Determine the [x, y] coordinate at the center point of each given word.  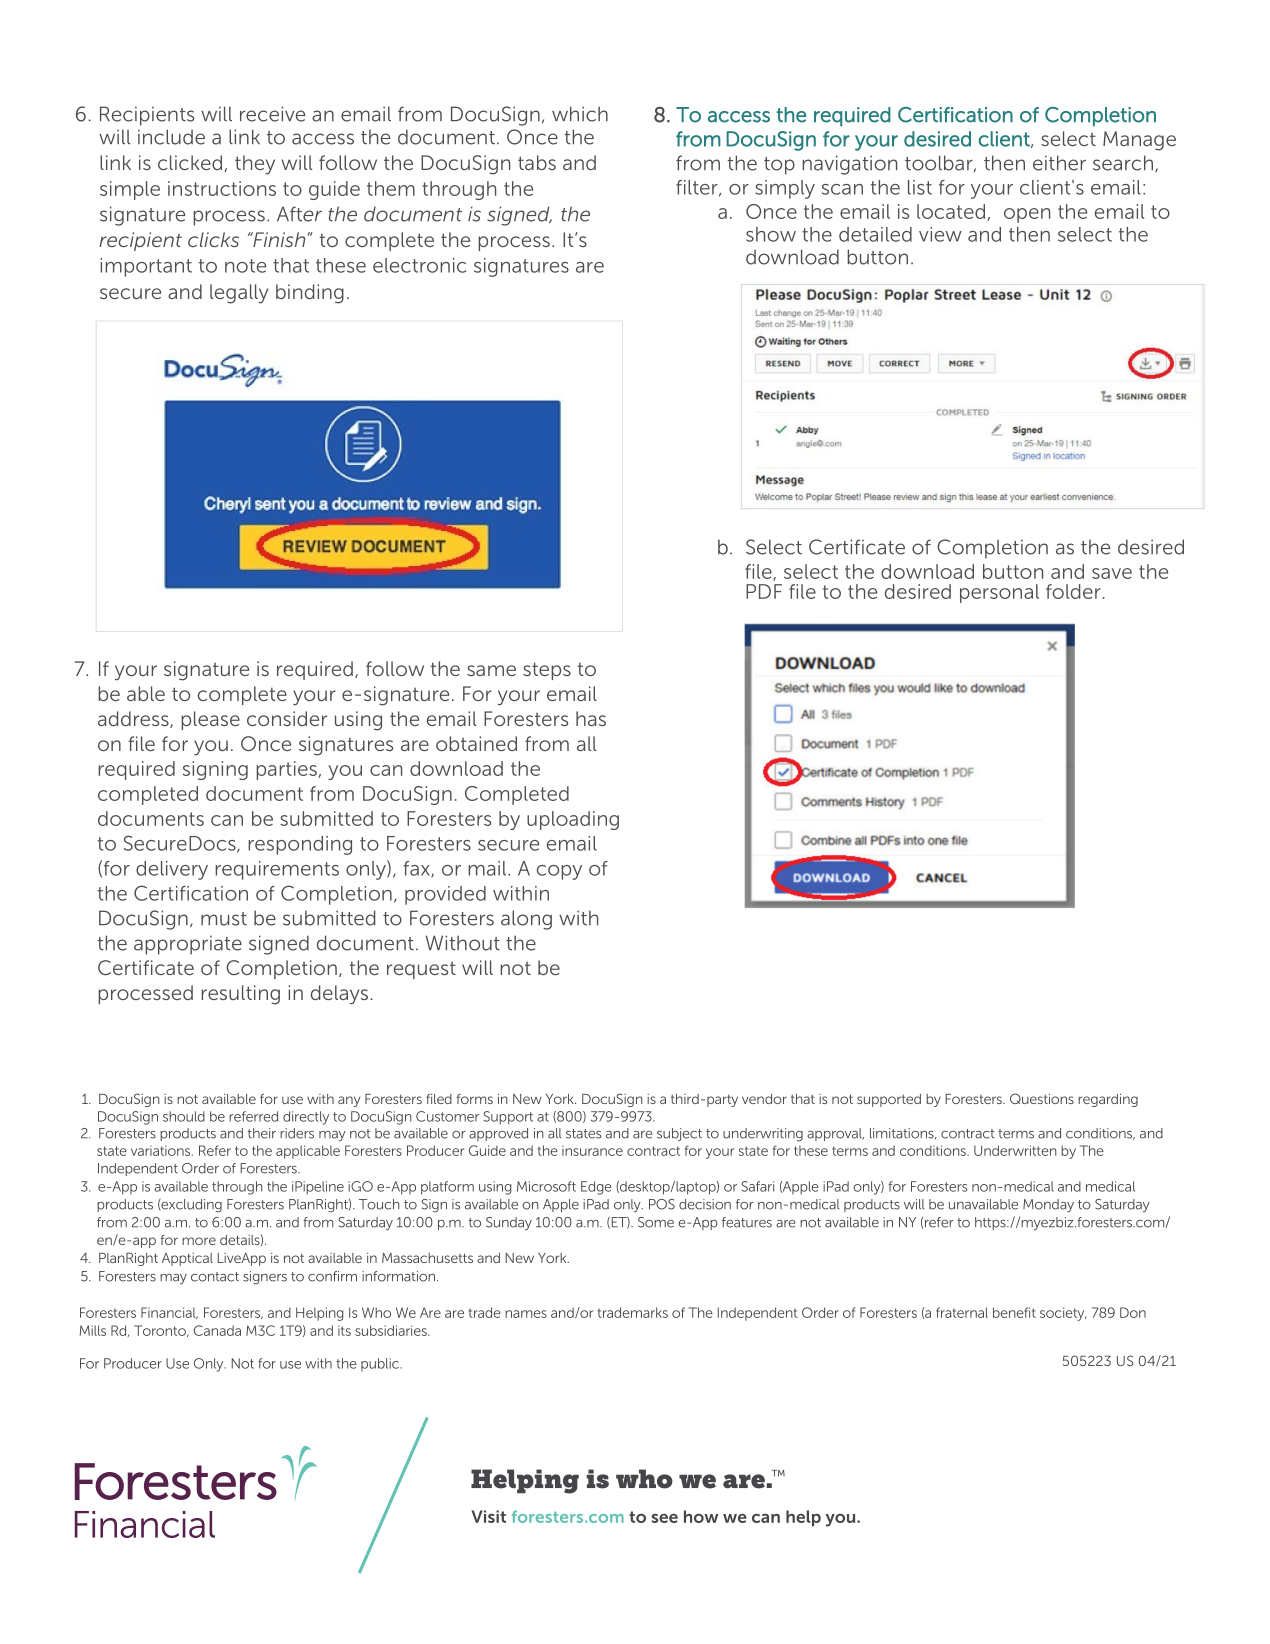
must [224, 919]
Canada [217, 1330]
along [526, 920]
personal [999, 593]
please [210, 720]
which [580, 114]
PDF [764, 591]
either [1059, 163]
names [526, 1314]
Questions [1042, 1098]
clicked [191, 163]
